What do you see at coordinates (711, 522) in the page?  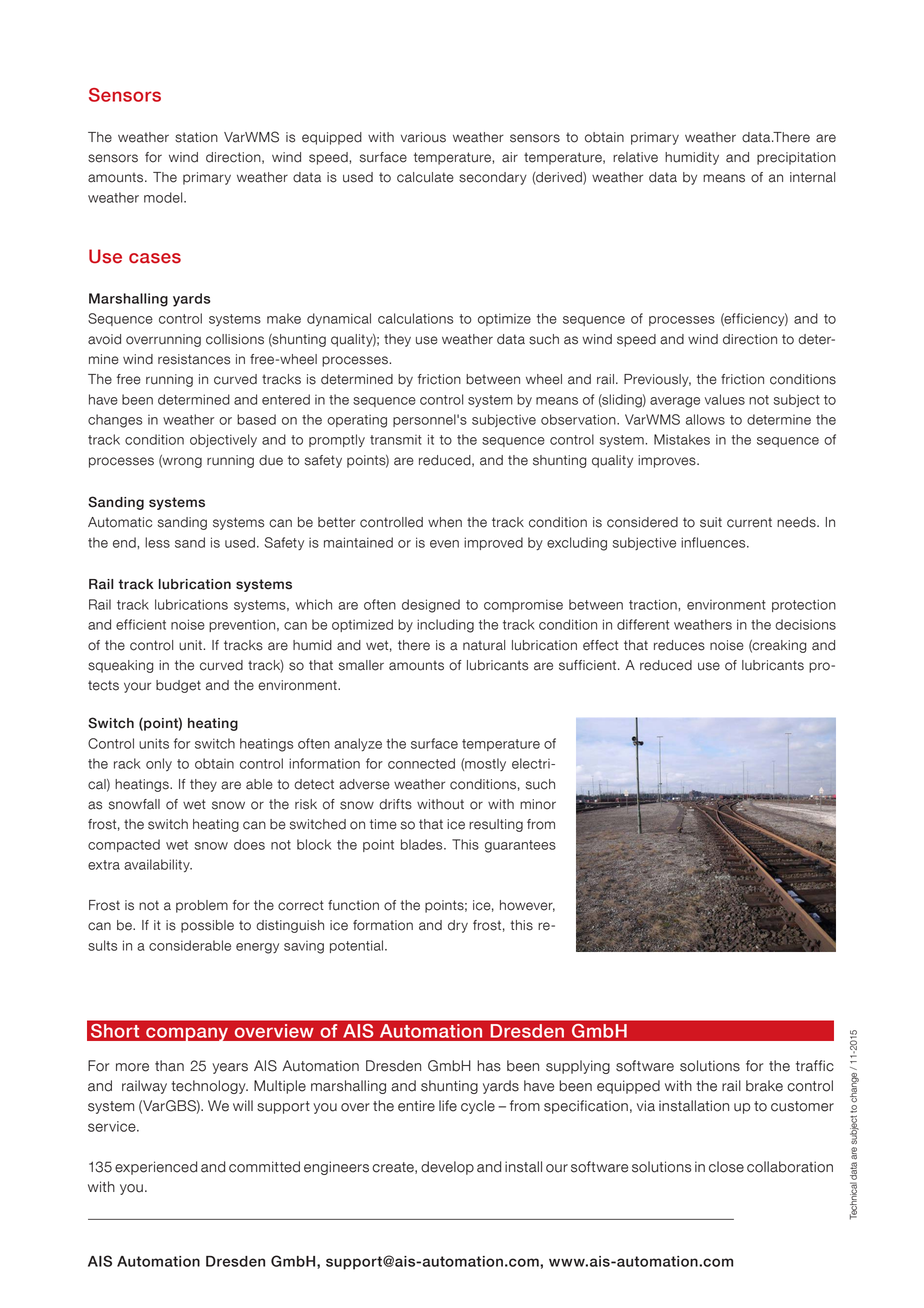 I see `suit` at bounding box center [711, 522].
